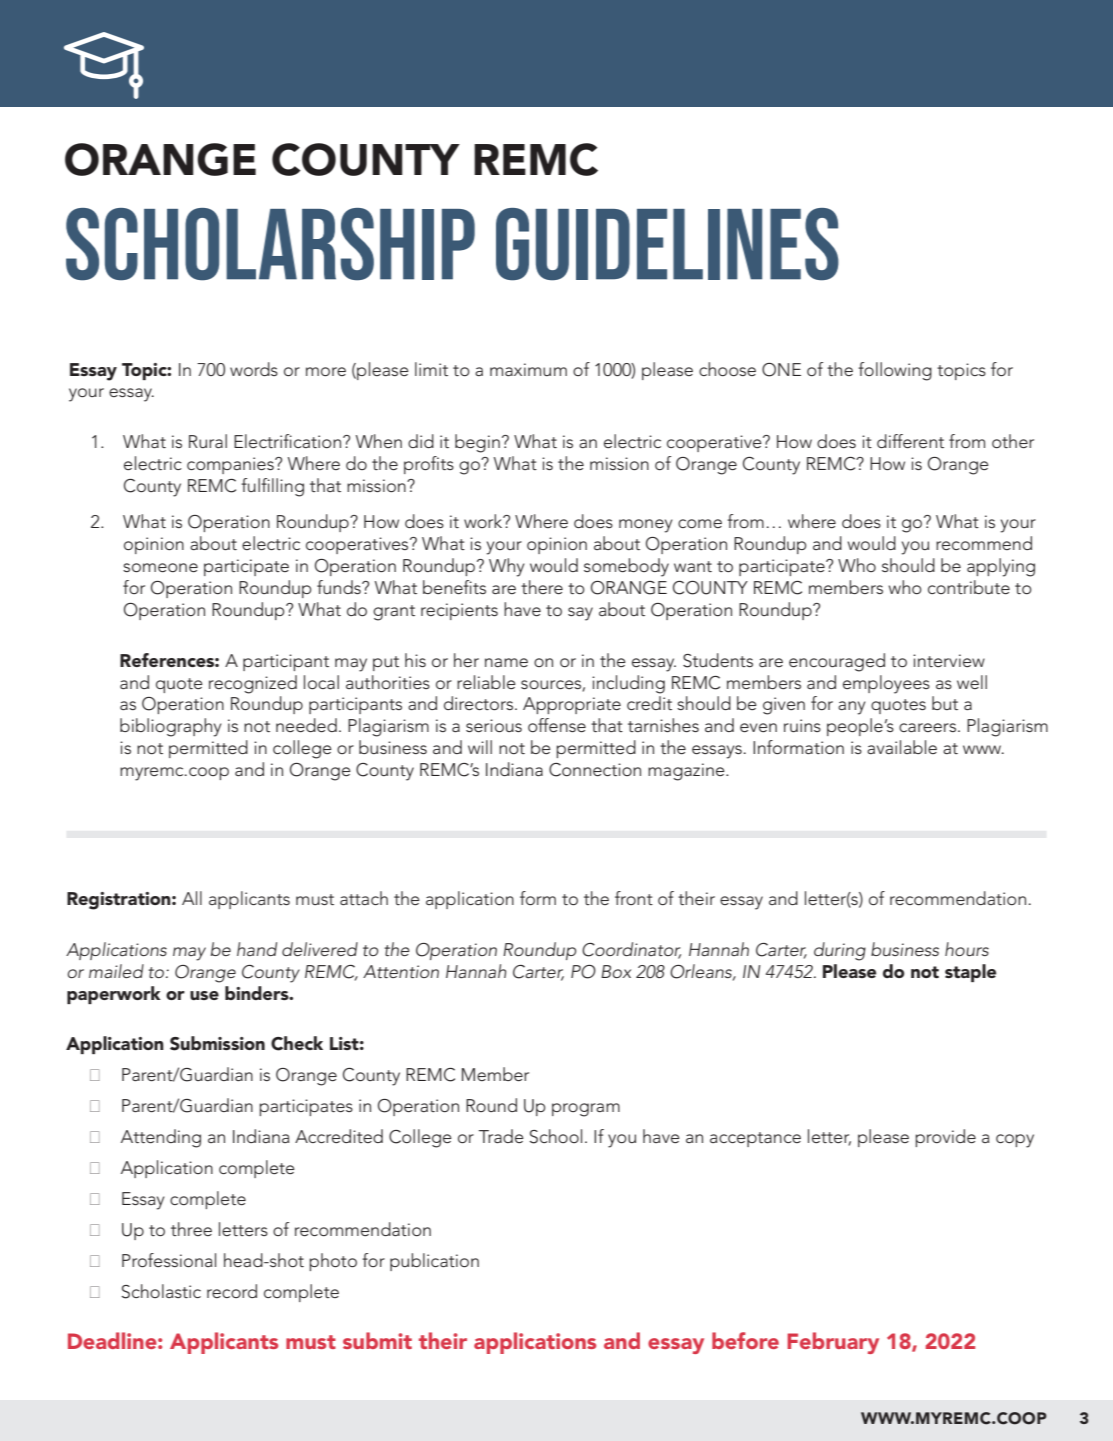 The height and width of the screenshot is (1441, 1113). Describe the element at coordinates (833, 1343) in the screenshot. I see `February` at that location.
